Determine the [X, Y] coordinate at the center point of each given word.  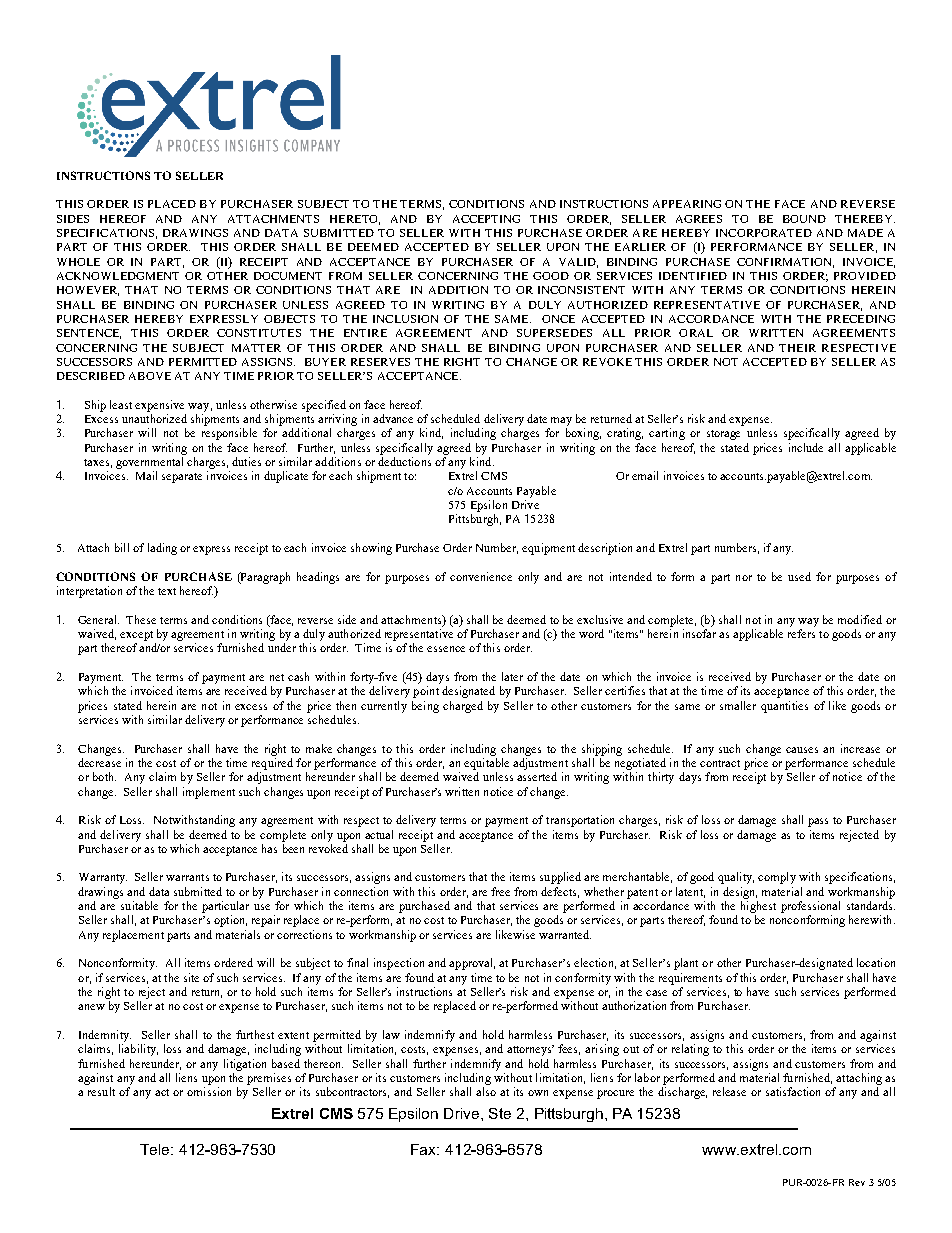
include [806, 447]
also [486, 1091]
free [500, 891]
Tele [156, 1149]
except [136, 636]
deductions [404, 461]
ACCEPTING [486, 219]
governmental [149, 463]
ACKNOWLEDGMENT [118, 276]
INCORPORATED [764, 233]
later [512, 676]
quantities [784, 707]
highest [758, 907]
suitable [139, 905]
